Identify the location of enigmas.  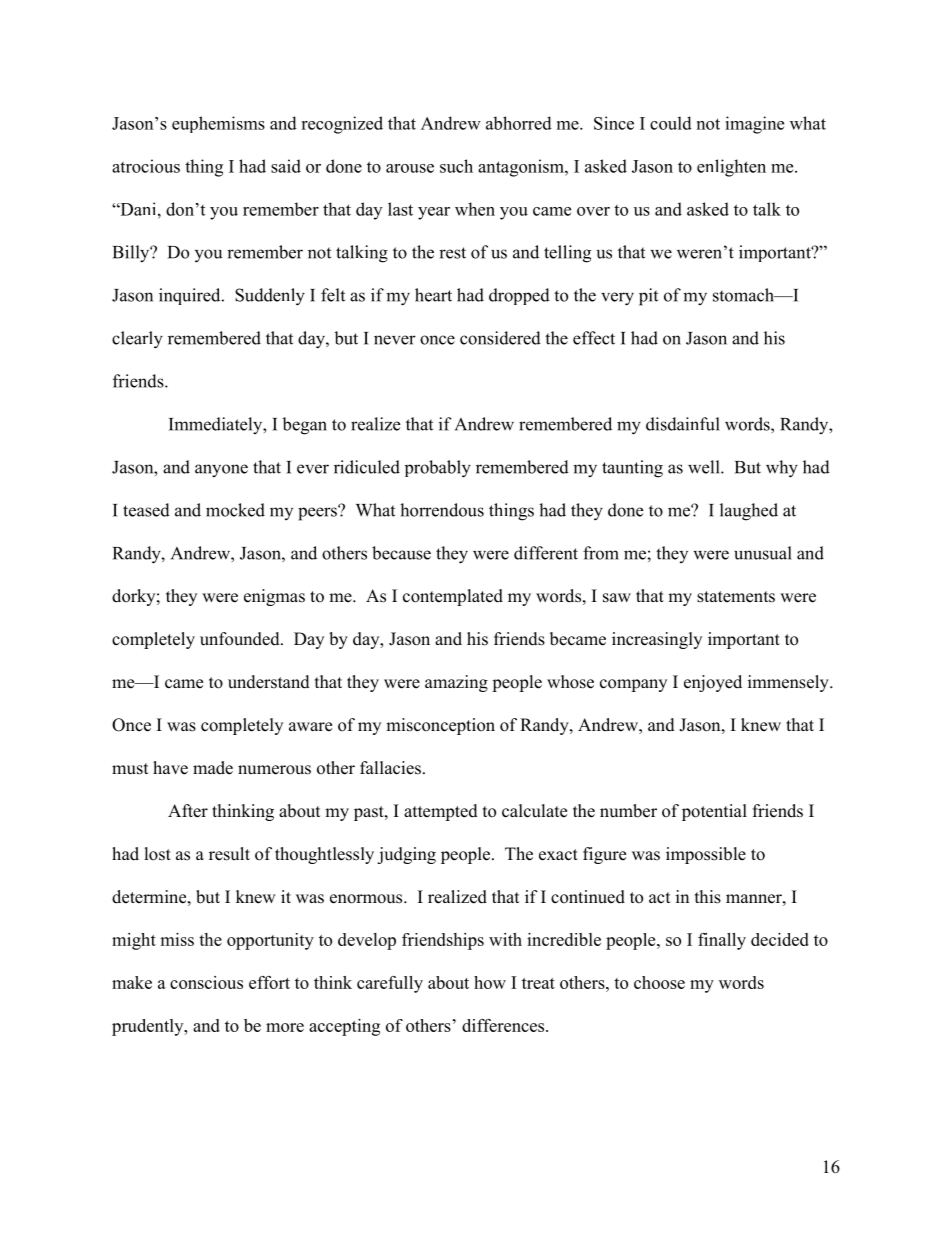
(274, 597).
